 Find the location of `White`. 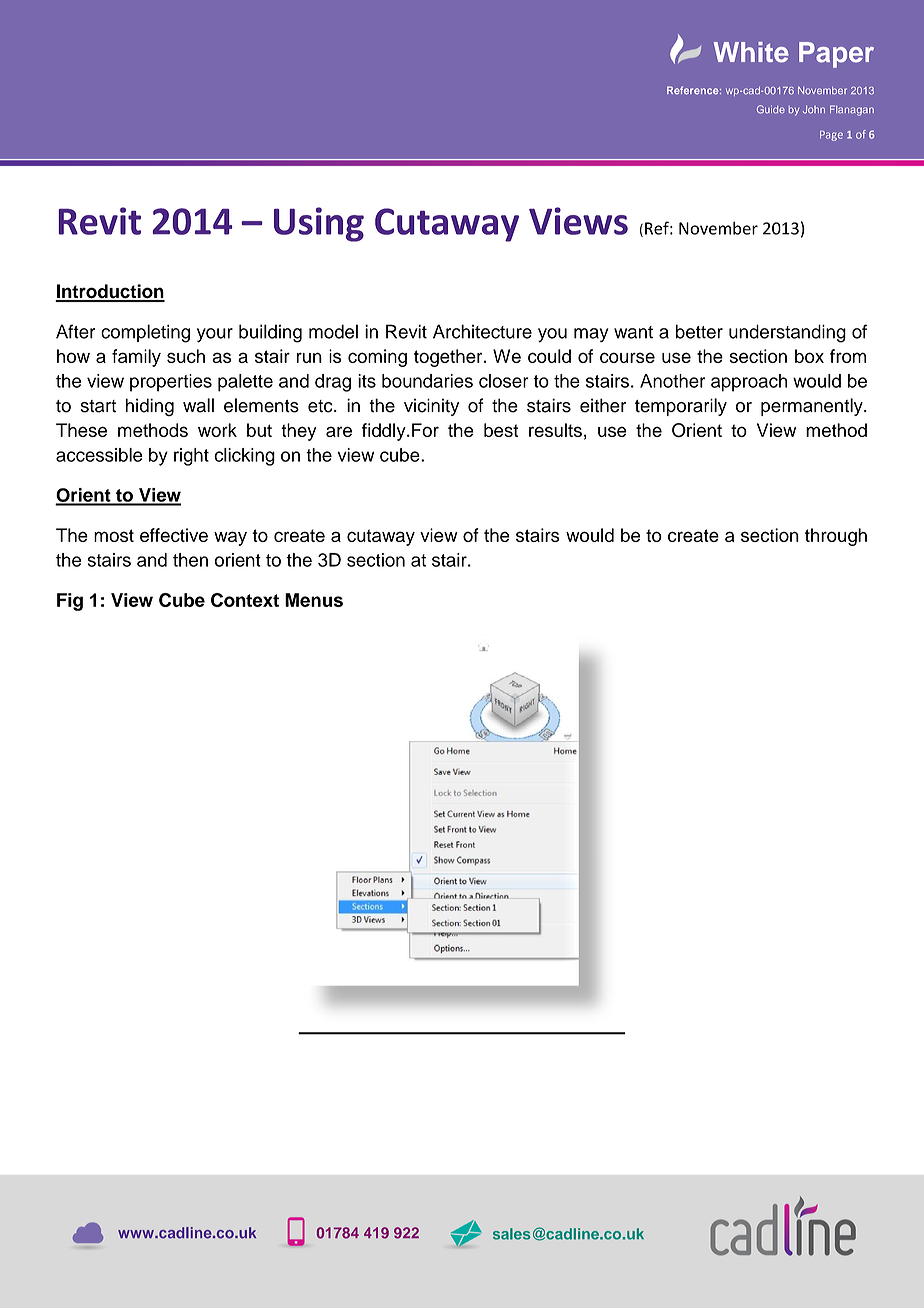

White is located at coordinates (751, 52).
